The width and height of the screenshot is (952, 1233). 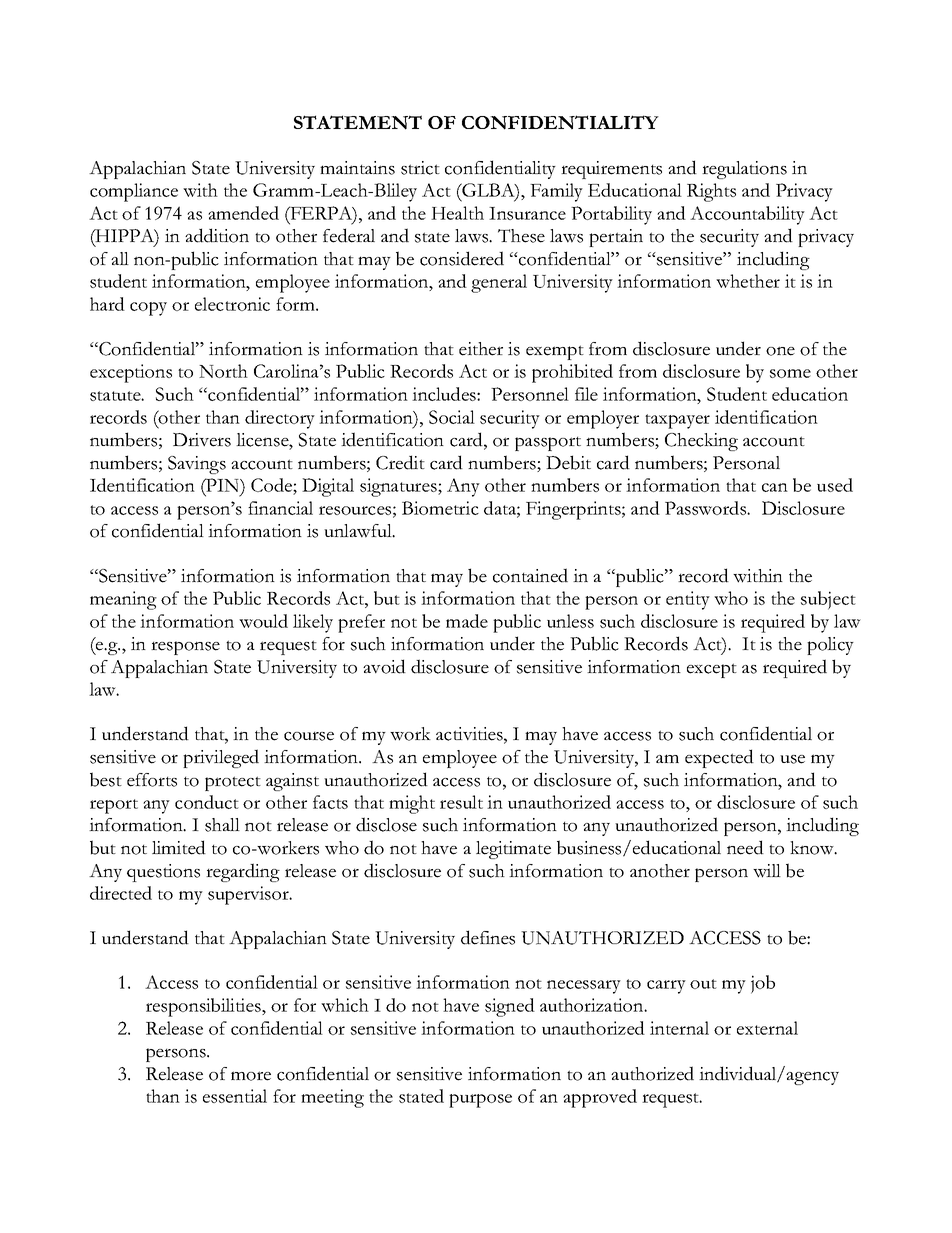 I want to click on Rights, so click(x=711, y=192).
